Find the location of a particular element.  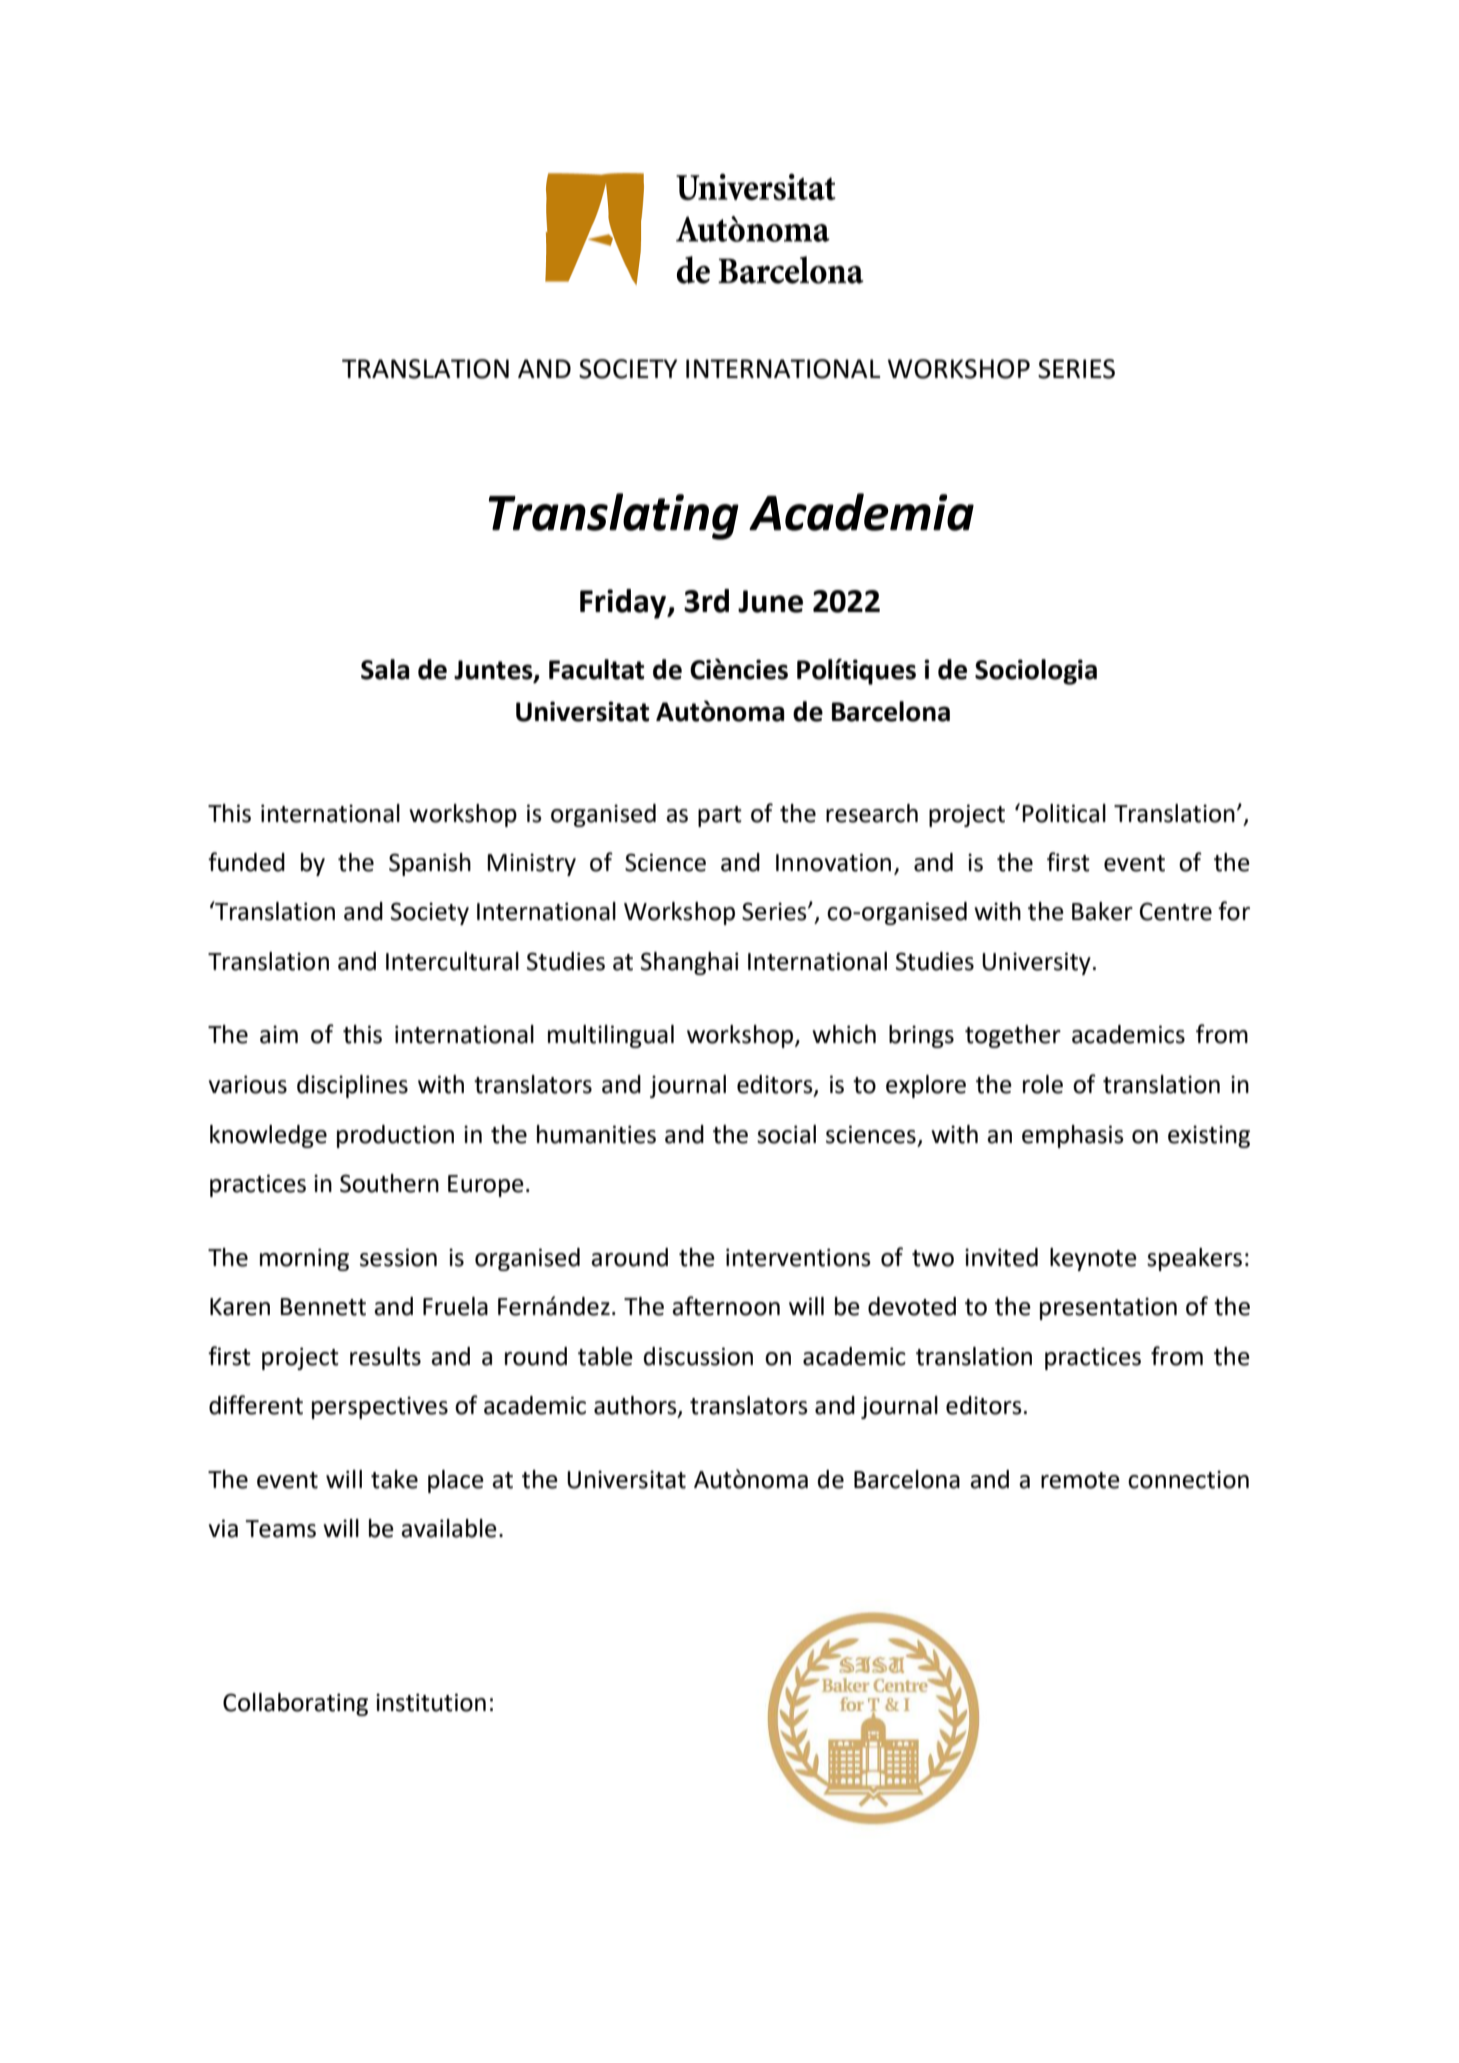

institution is located at coordinates (431, 1702).
